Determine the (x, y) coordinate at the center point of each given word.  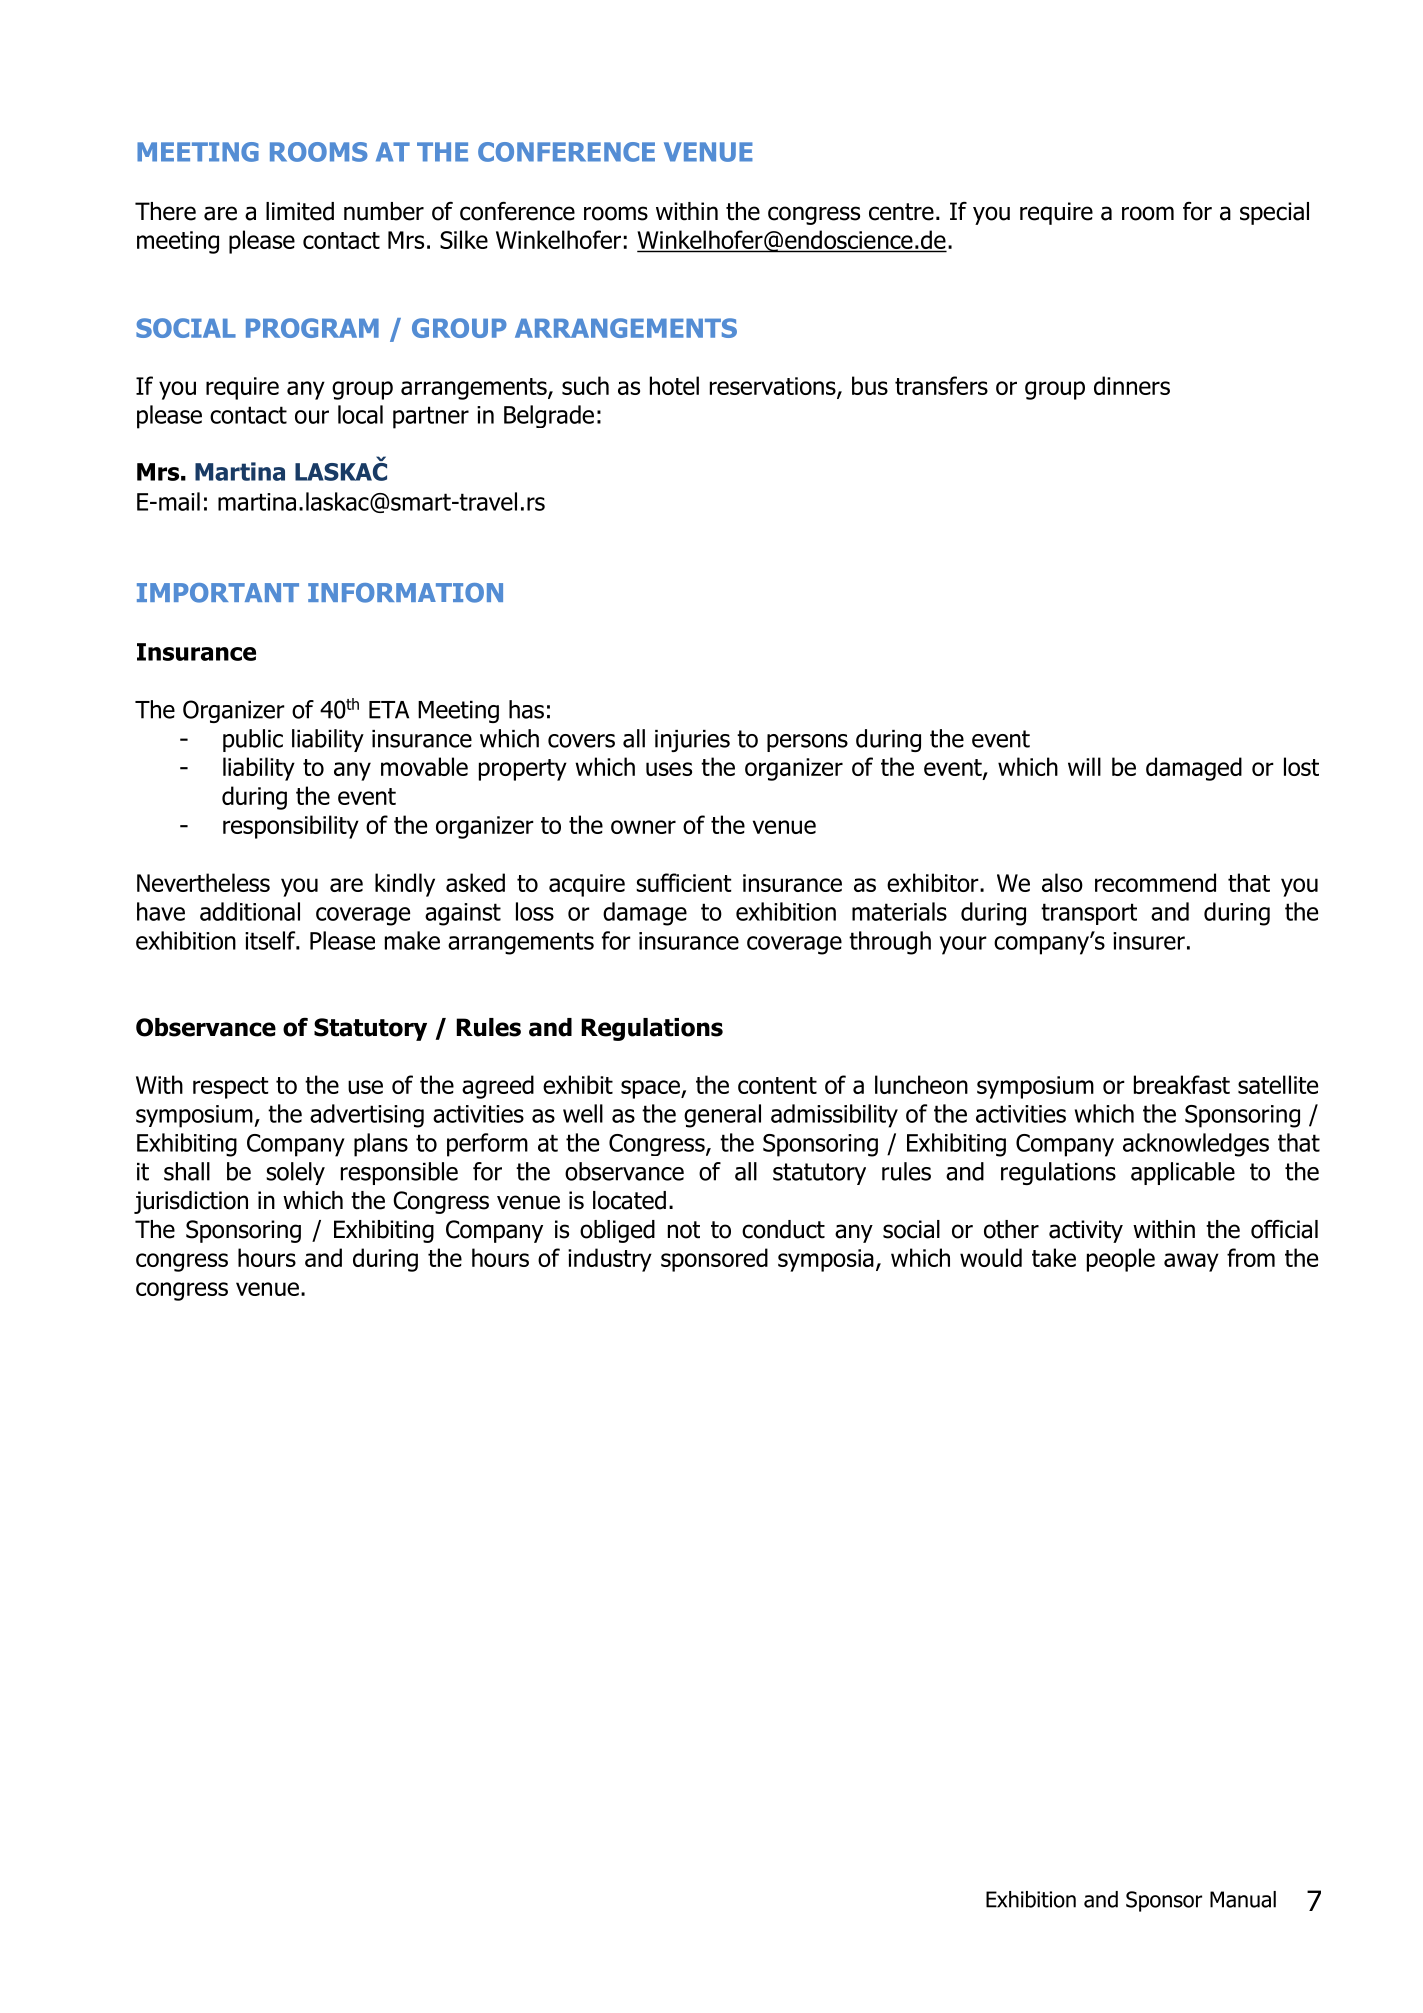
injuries (692, 741)
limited (300, 211)
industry (610, 1260)
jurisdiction (191, 1202)
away (1191, 1262)
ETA (389, 710)
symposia (826, 1260)
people (1121, 1260)
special (1274, 213)
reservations (774, 387)
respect (230, 1088)
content (777, 1085)
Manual (1243, 1899)
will (1084, 766)
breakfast (1182, 1084)
